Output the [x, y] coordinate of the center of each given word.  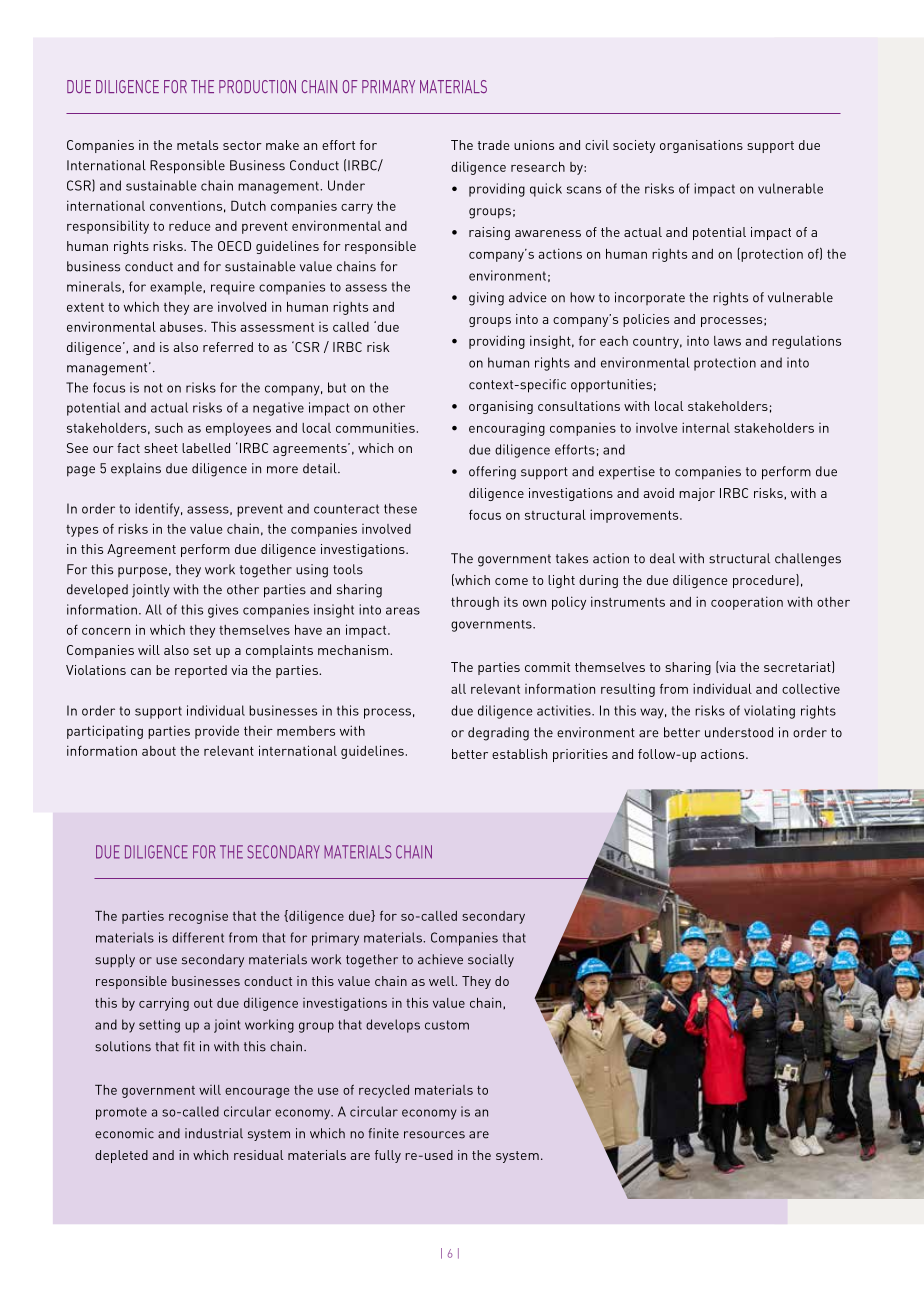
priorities [580, 755]
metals [197, 145]
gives [223, 611]
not [153, 388]
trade [494, 145]
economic [124, 1133]
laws [727, 341]
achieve [440, 959]
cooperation [747, 603]
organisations [701, 146]
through [475, 603]
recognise [198, 917]
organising [501, 407]
